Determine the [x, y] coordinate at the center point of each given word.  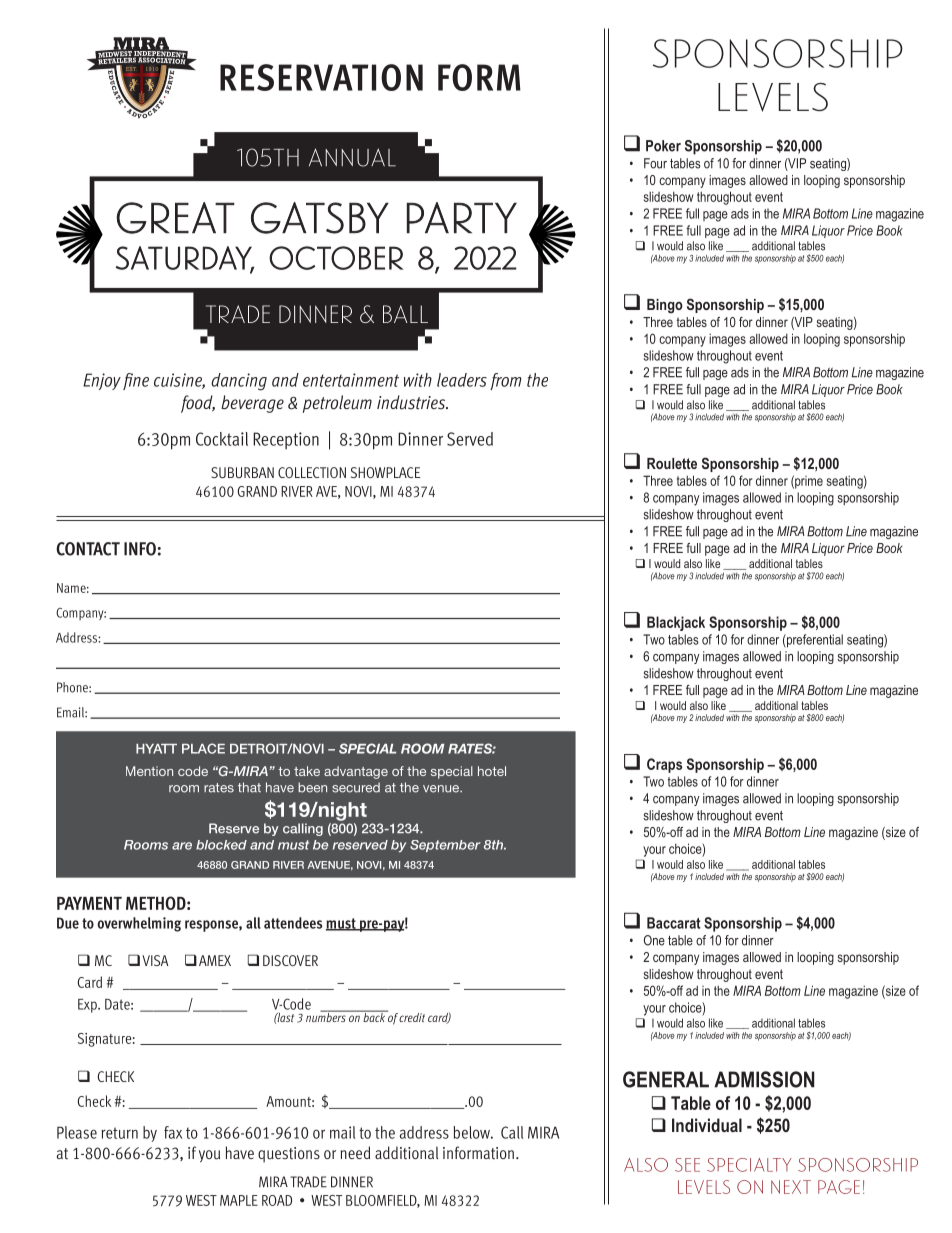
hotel [492, 771]
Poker [663, 146]
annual [352, 157]
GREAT [175, 218]
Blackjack [676, 623]
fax [173, 1132]
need [355, 1152]
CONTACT [88, 549]
